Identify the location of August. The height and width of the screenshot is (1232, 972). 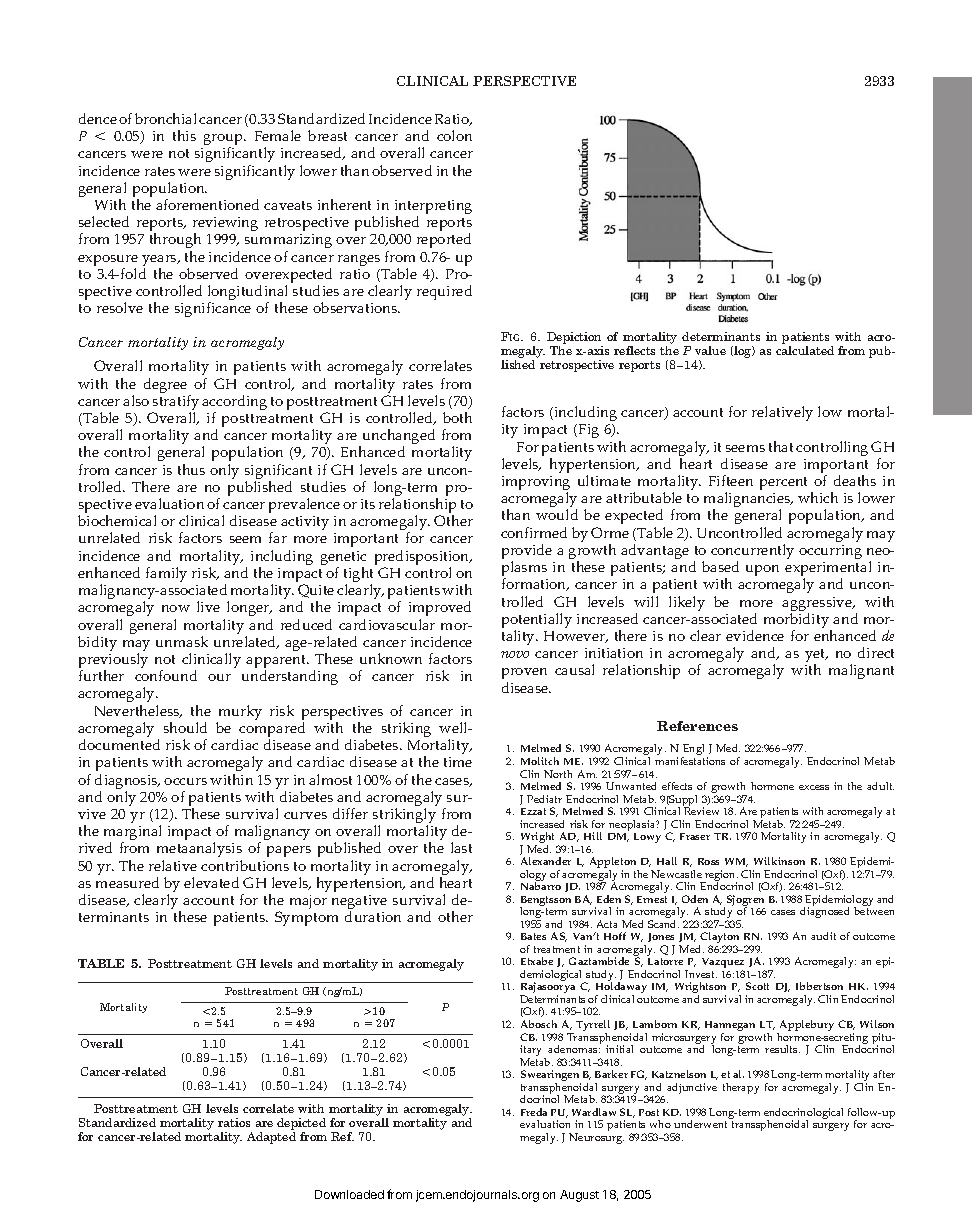
(579, 1196).
